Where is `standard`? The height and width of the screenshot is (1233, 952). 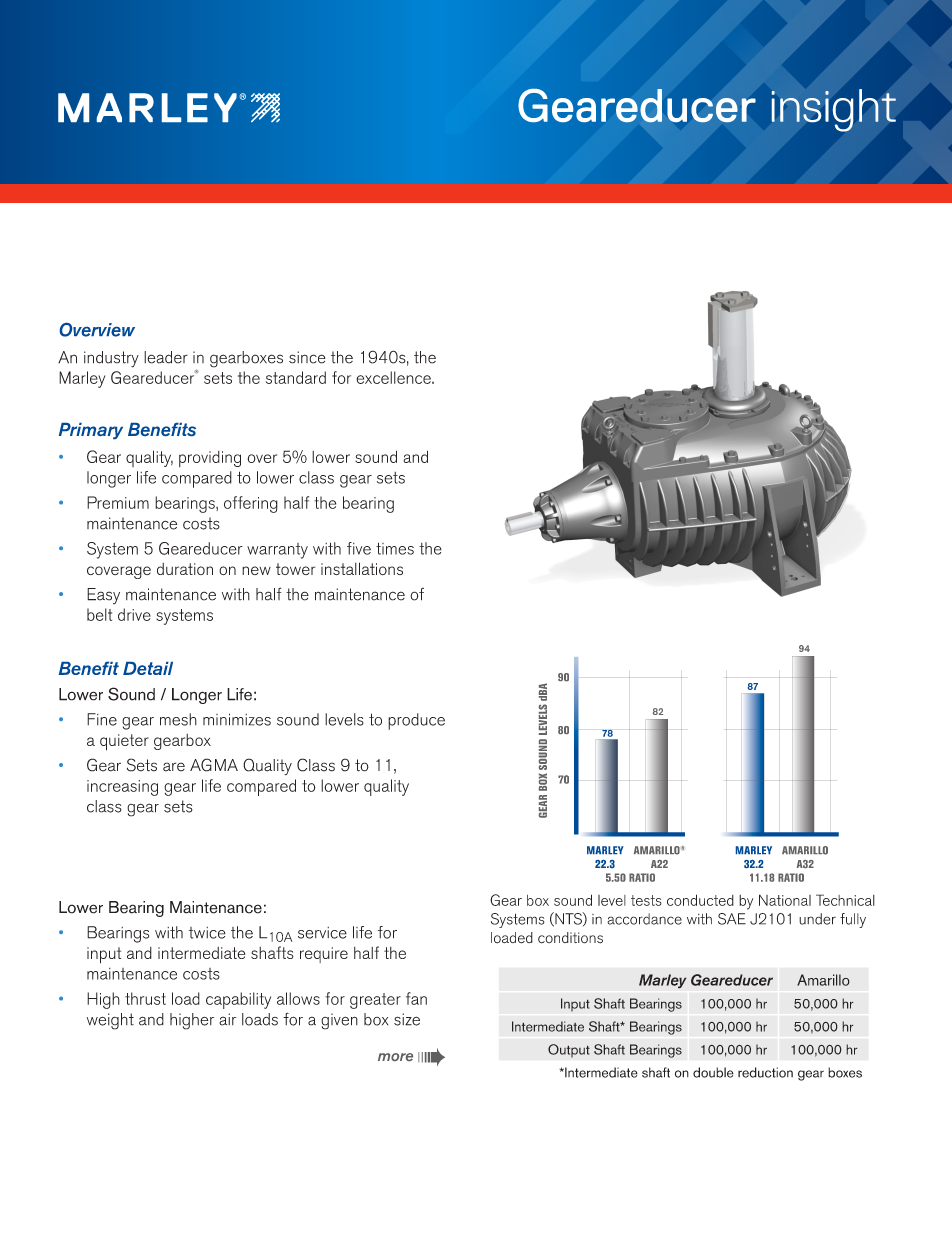 standard is located at coordinates (296, 377).
